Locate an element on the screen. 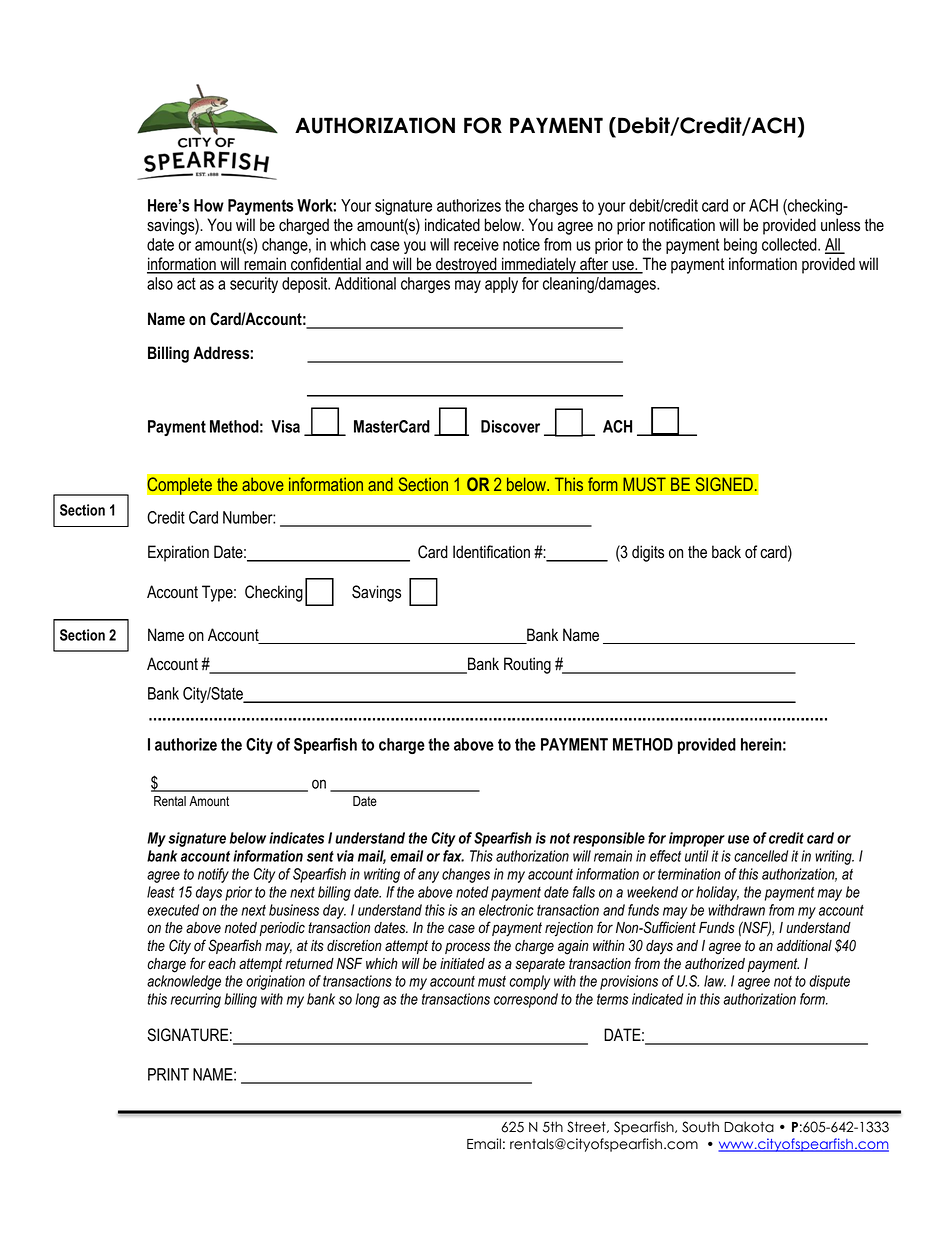 The image size is (952, 1233). PRINT is located at coordinates (168, 1074).
